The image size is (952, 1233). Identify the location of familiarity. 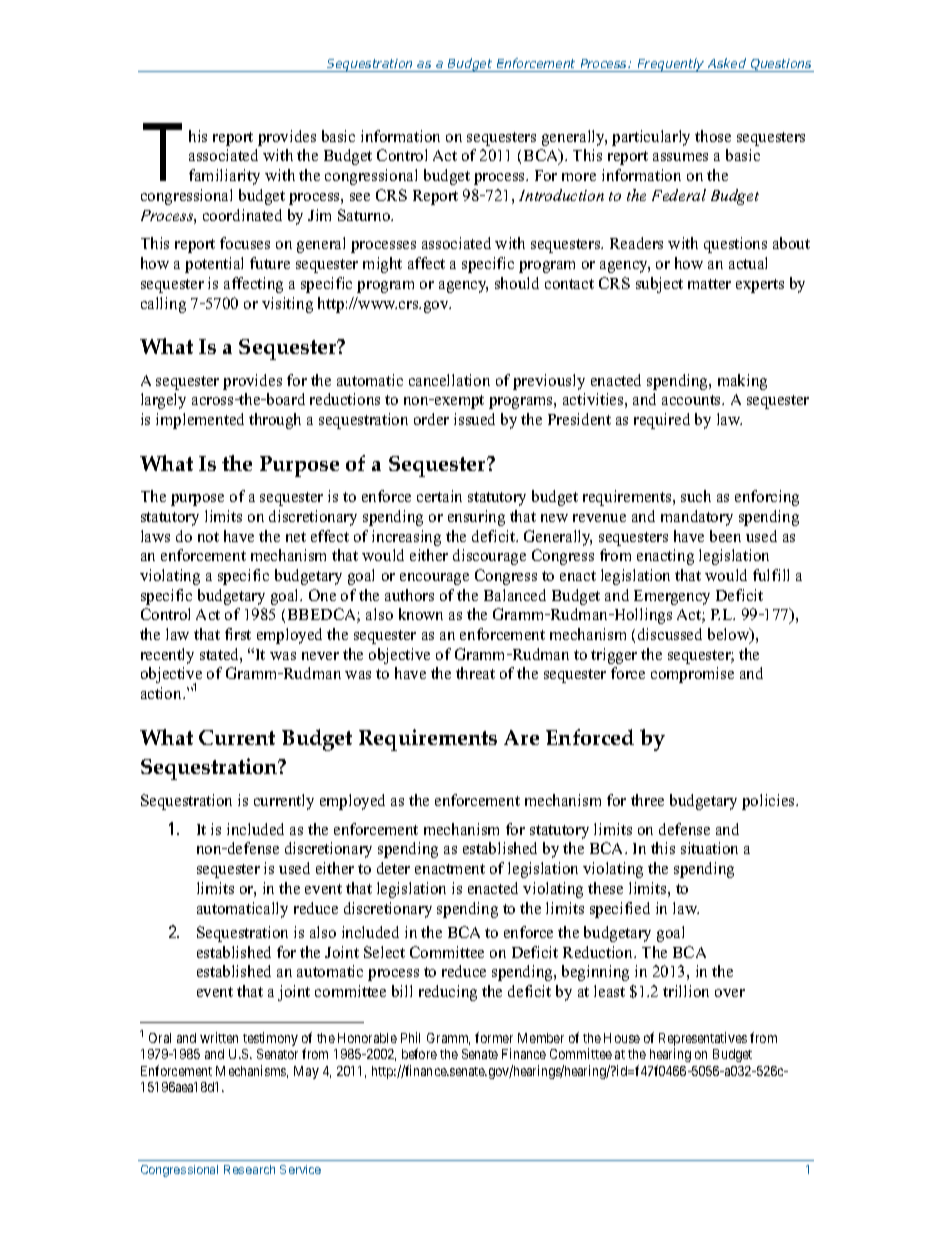
(224, 177).
